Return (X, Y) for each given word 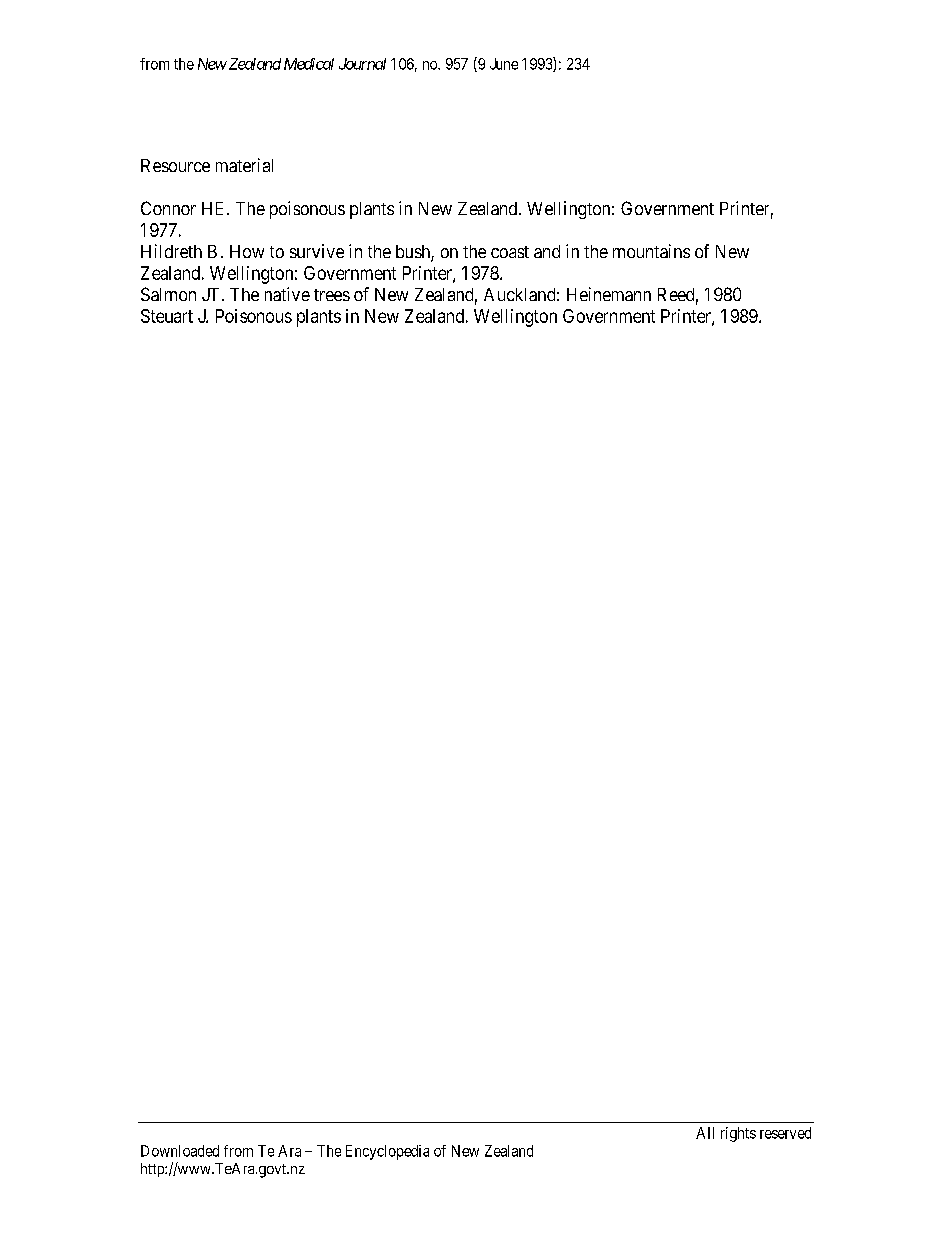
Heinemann (609, 294)
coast (510, 252)
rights (738, 1134)
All (705, 1133)
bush (414, 253)
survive (317, 251)
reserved (785, 1133)
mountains (651, 251)
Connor (168, 208)
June (504, 64)
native (287, 294)
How (247, 251)
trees (332, 295)
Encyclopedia (387, 1152)
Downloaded (180, 1151)
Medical (309, 64)
